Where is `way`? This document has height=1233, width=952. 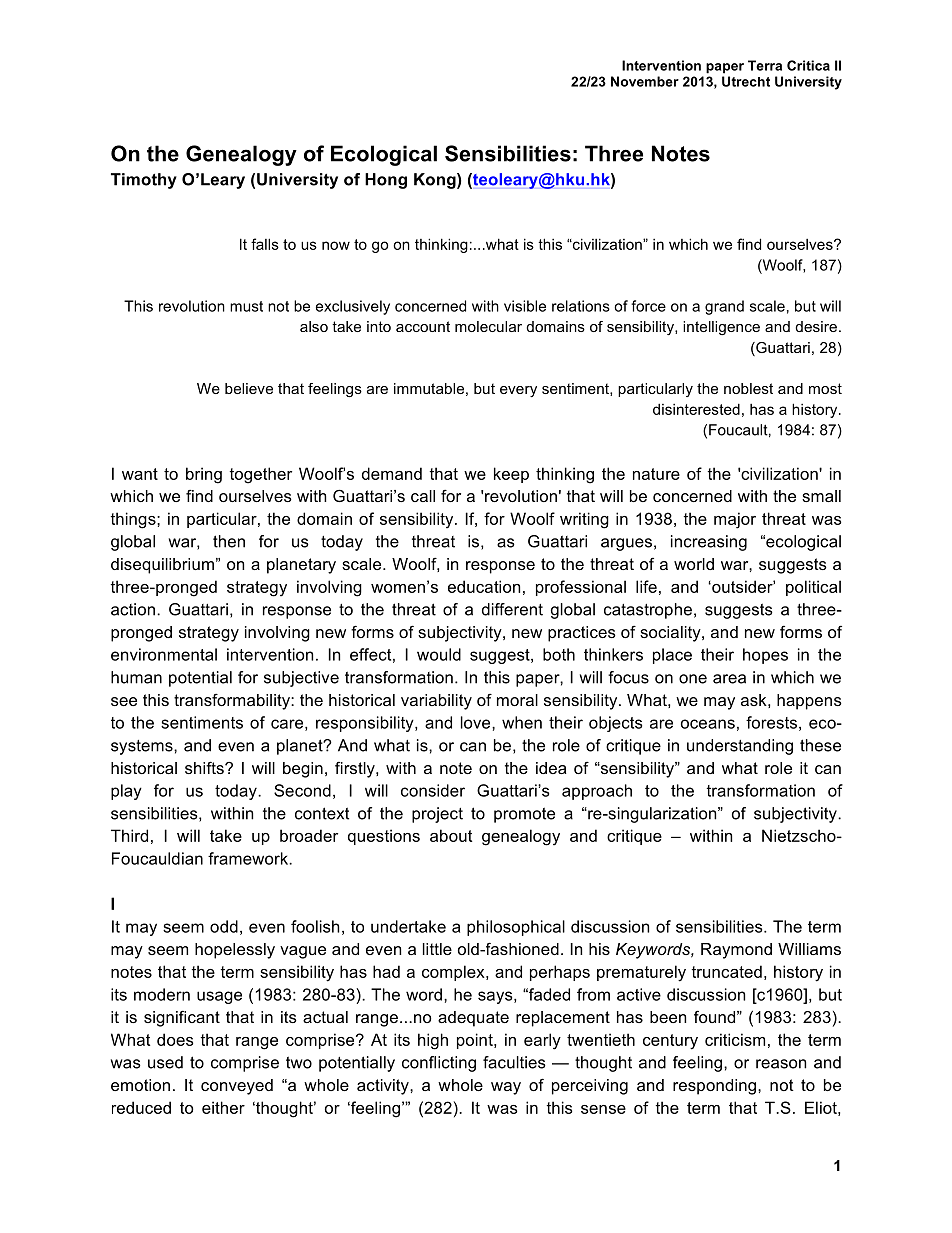
way is located at coordinates (506, 1088).
